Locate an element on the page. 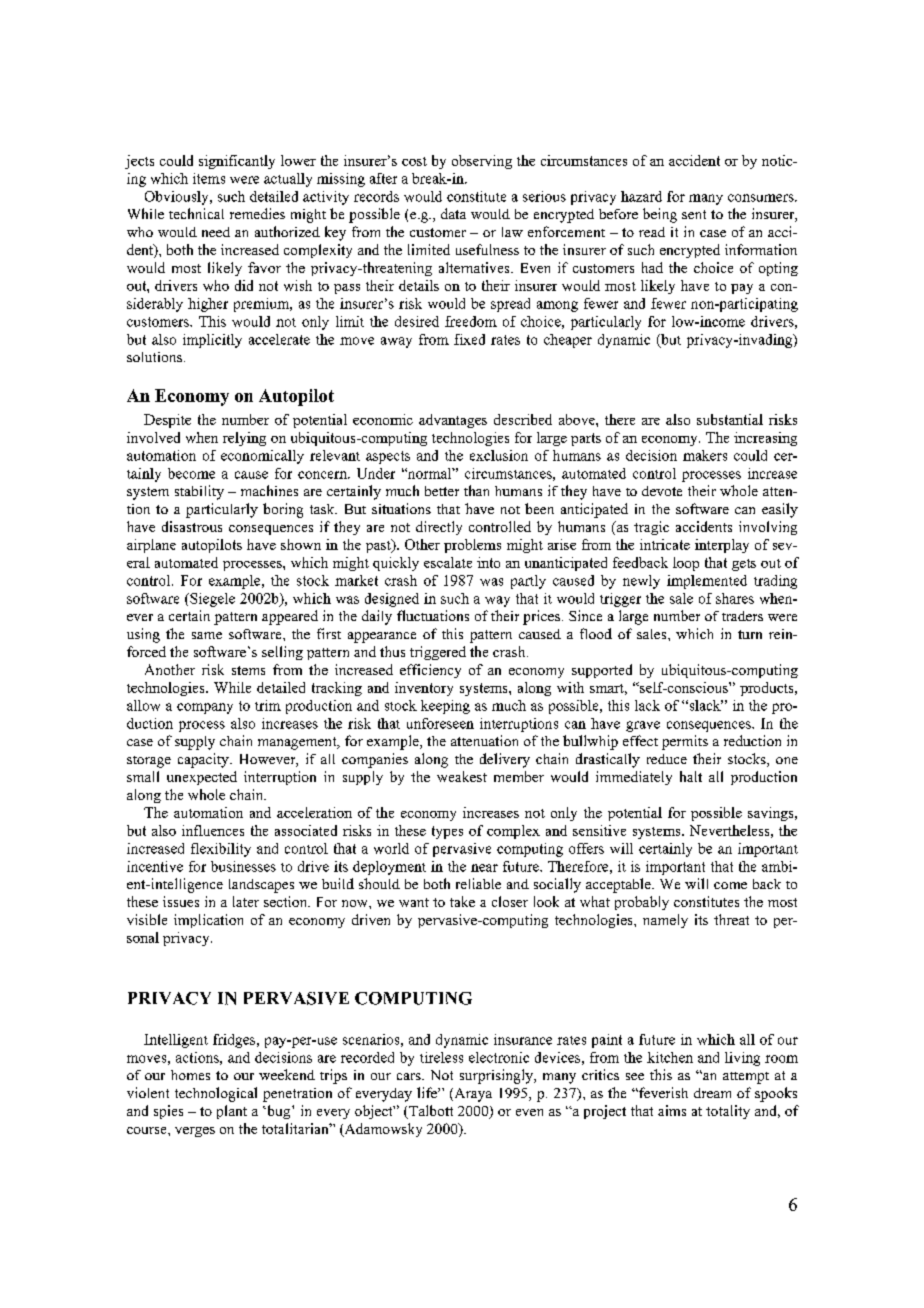 This page has height=1308, width=924. sent is located at coordinates (694, 214).
